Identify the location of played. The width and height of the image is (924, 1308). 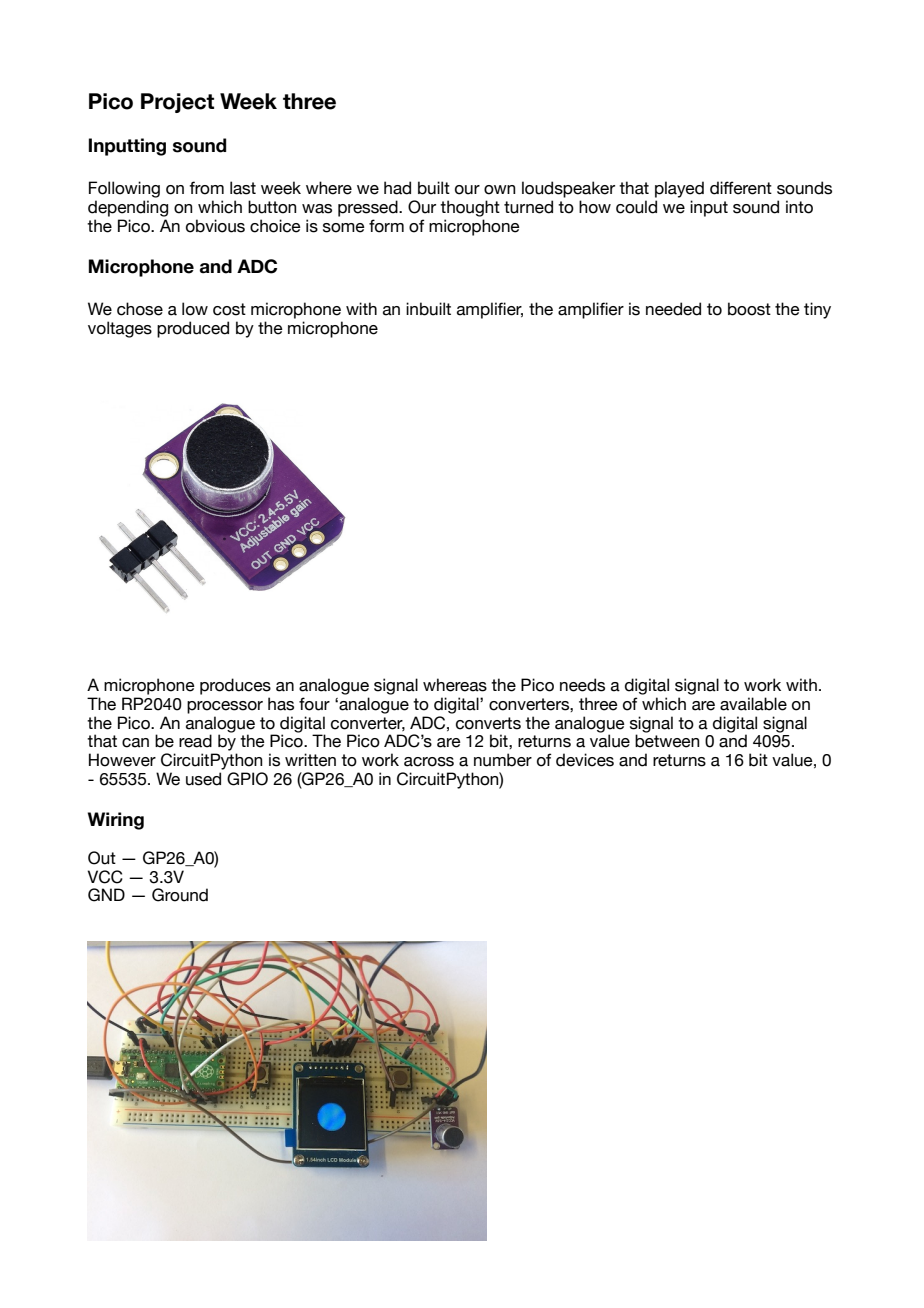
(679, 189).
